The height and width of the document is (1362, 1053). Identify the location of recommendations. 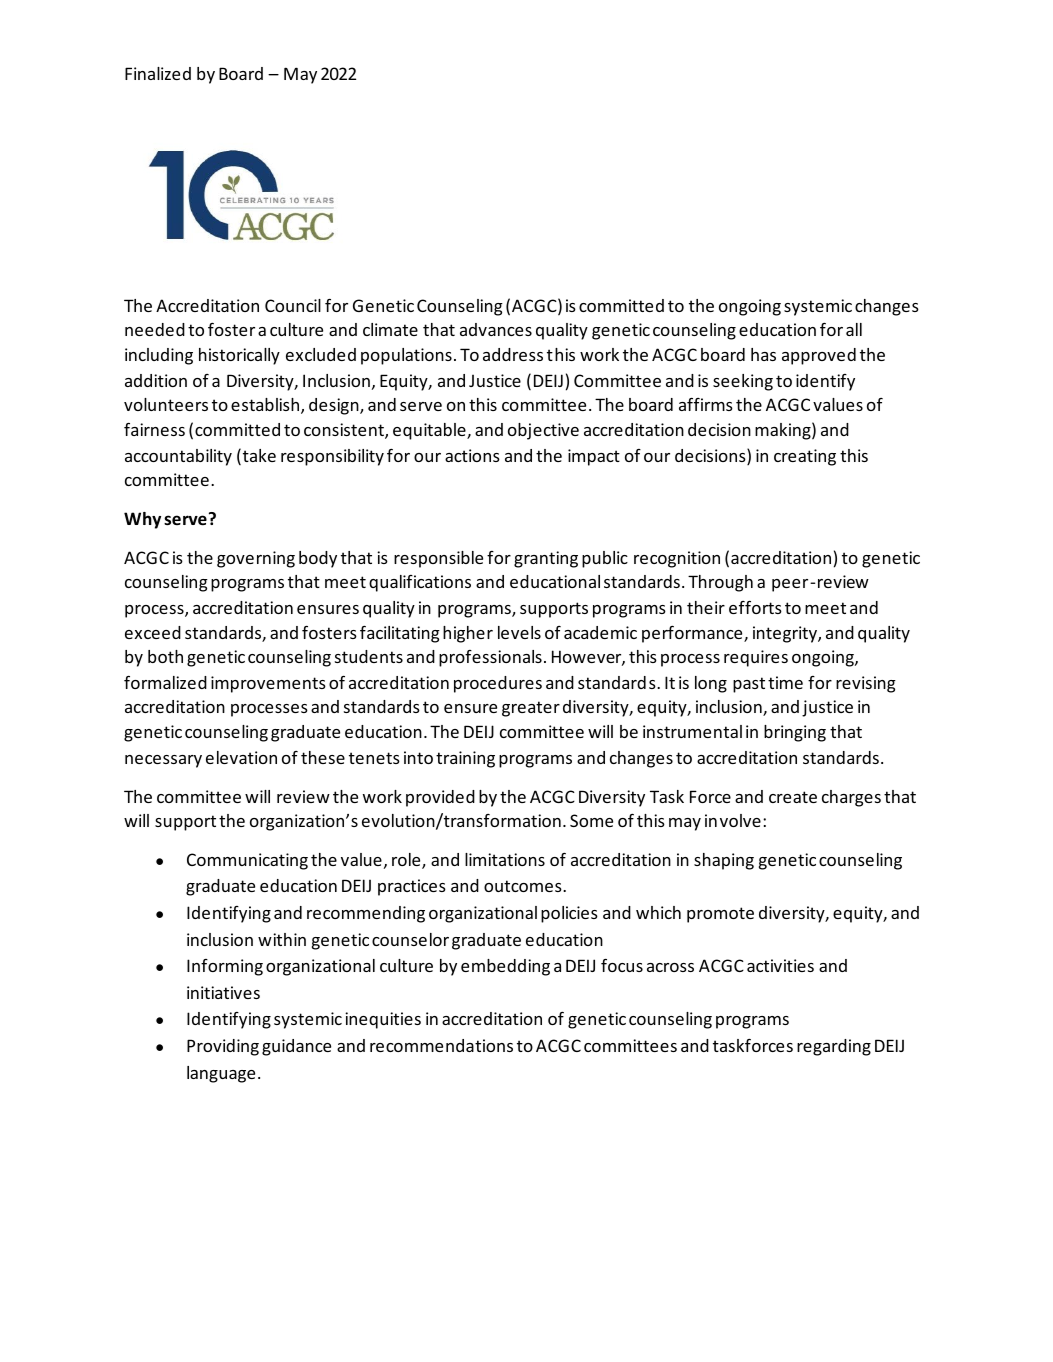
(441, 1045).
